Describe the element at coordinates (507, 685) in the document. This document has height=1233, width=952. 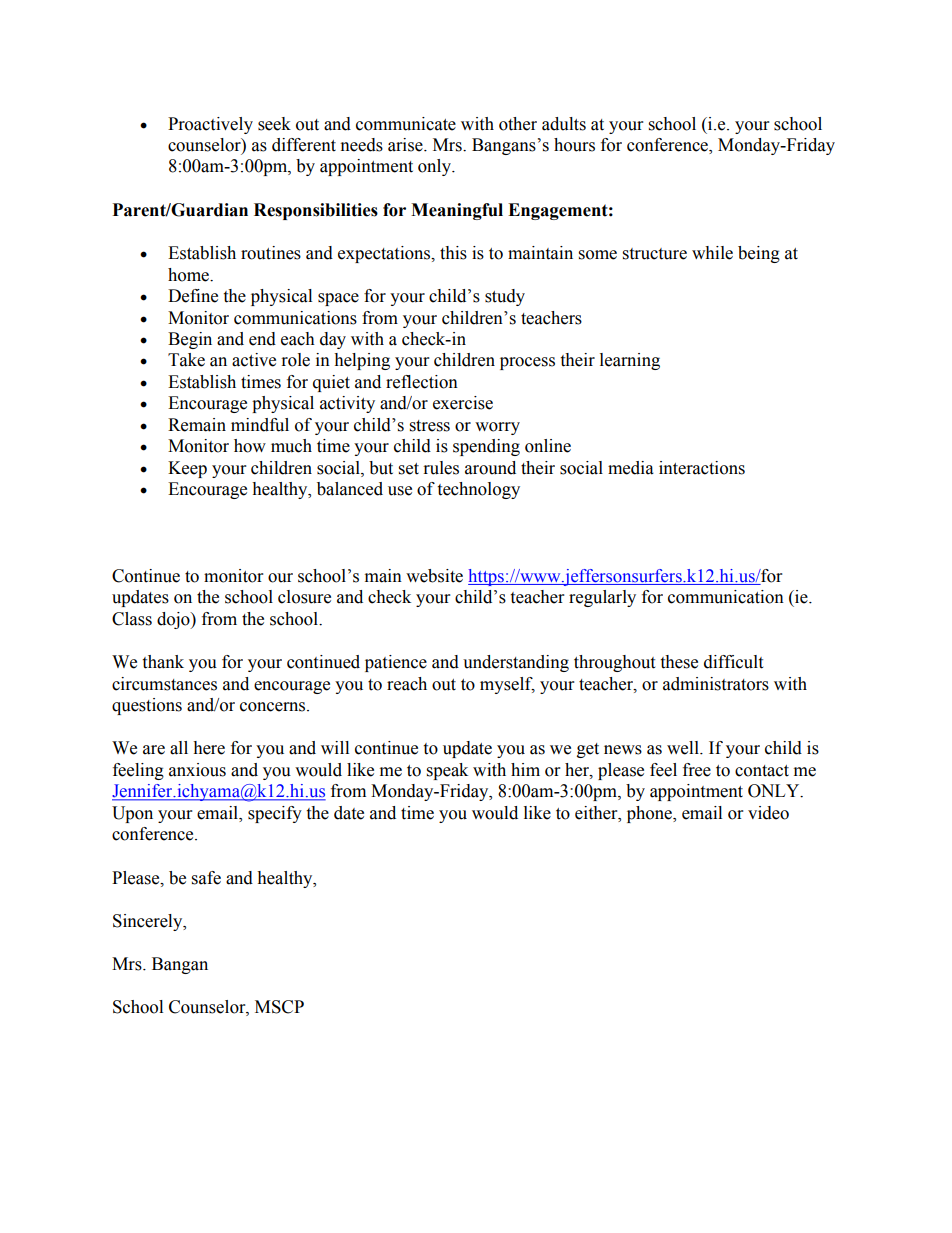
I see `myself` at that location.
